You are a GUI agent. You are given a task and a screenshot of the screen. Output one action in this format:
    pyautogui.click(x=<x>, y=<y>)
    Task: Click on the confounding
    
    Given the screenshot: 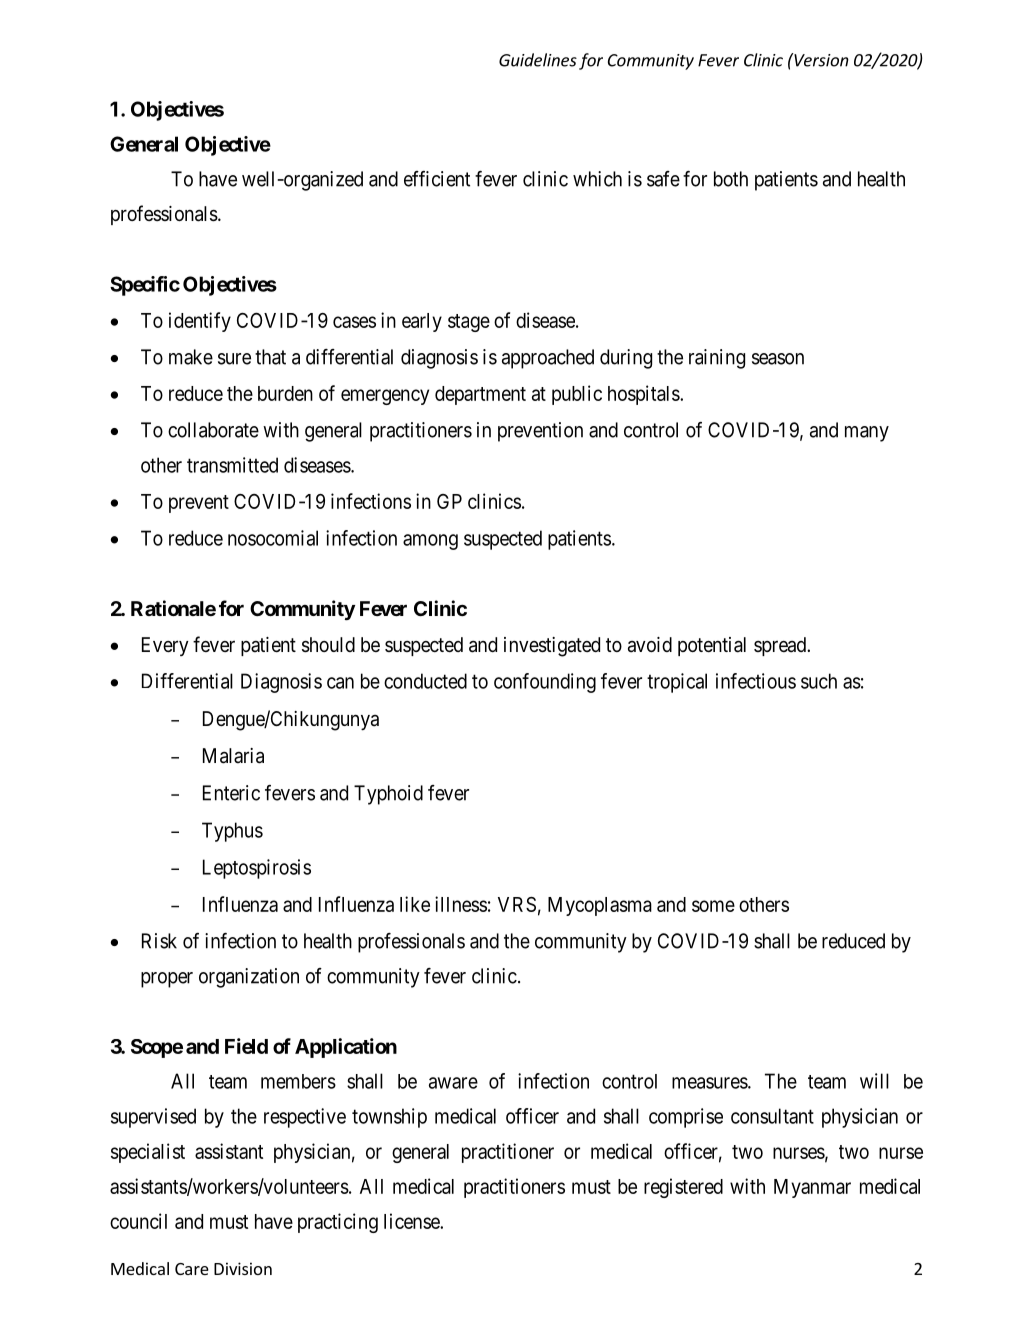 What is the action you would take?
    pyautogui.click(x=545, y=683)
